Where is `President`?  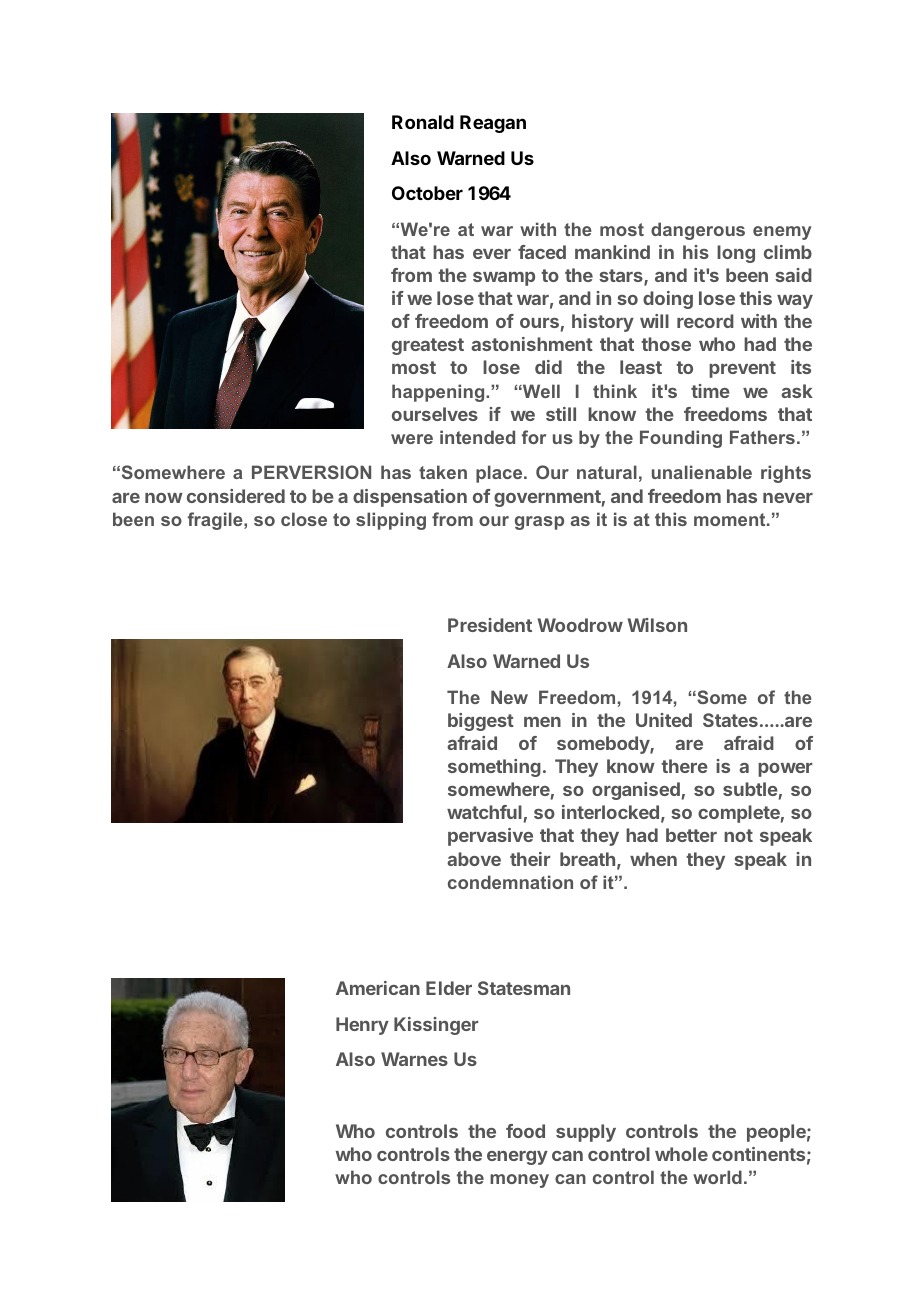
President is located at coordinates (490, 625).
